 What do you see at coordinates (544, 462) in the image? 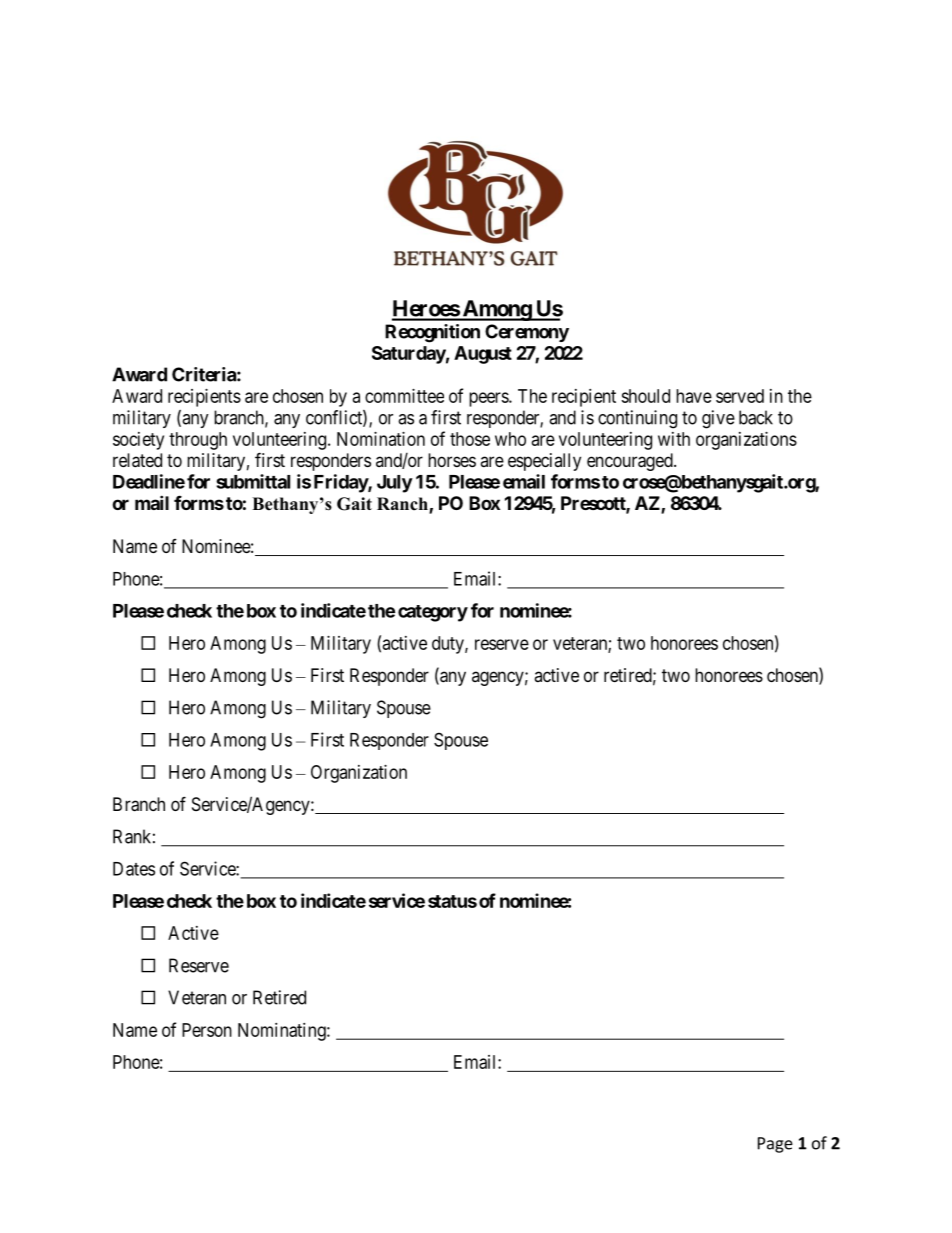
I see `especially` at bounding box center [544, 462].
